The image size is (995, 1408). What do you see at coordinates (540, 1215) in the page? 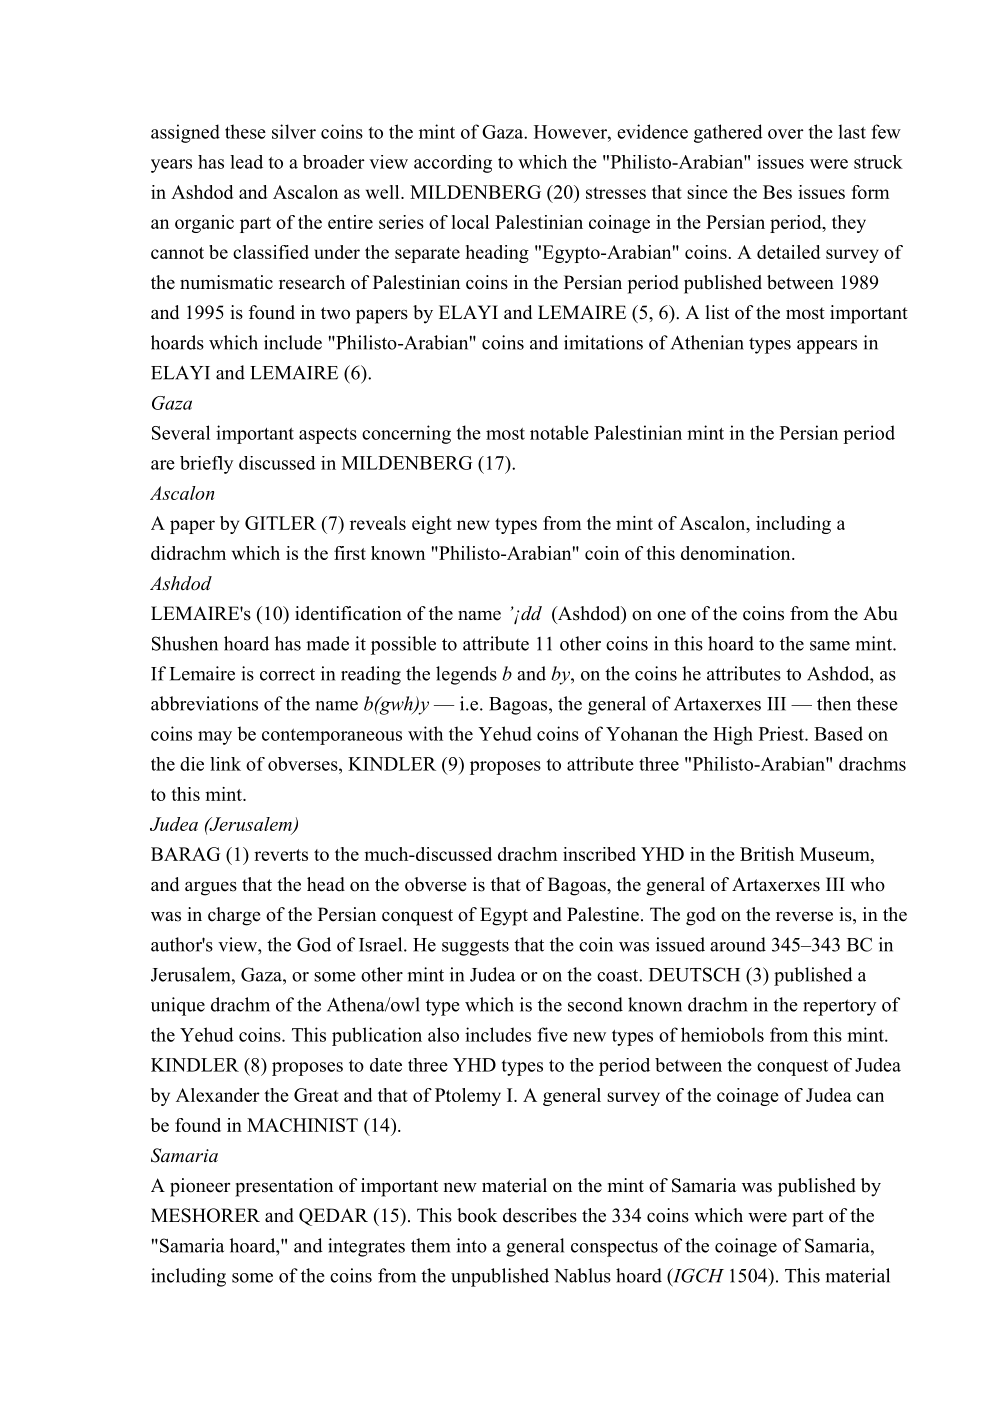
I see `describes` at bounding box center [540, 1215].
